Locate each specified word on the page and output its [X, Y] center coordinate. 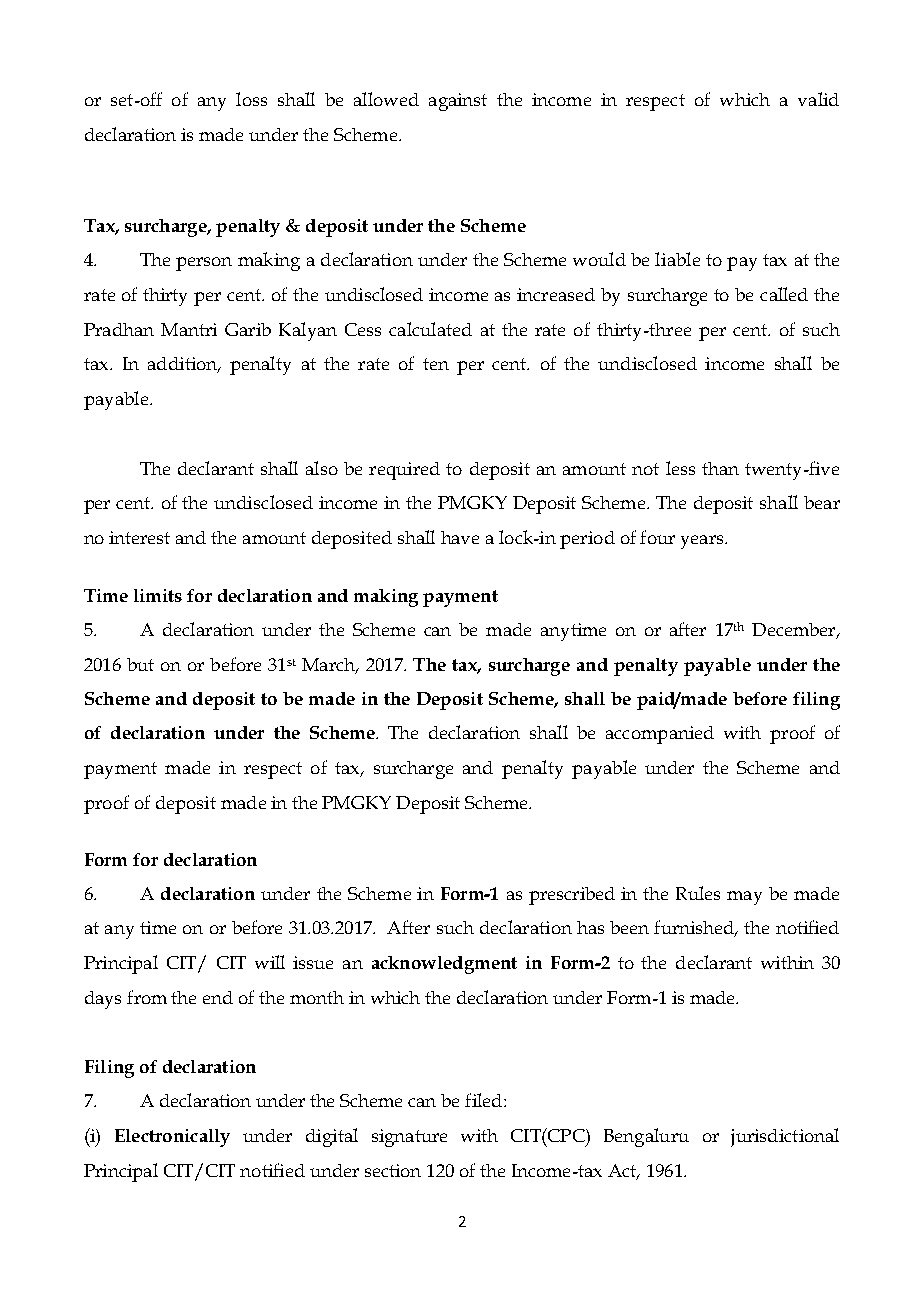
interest [139, 537]
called [784, 294]
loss [251, 99]
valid [818, 99]
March [330, 665]
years [703, 542]
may [744, 898]
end [218, 997]
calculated [430, 329]
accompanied [660, 735]
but [140, 664]
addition [184, 365]
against [458, 102]
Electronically [172, 1138]
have [460, 537]
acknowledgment [444, 965]
